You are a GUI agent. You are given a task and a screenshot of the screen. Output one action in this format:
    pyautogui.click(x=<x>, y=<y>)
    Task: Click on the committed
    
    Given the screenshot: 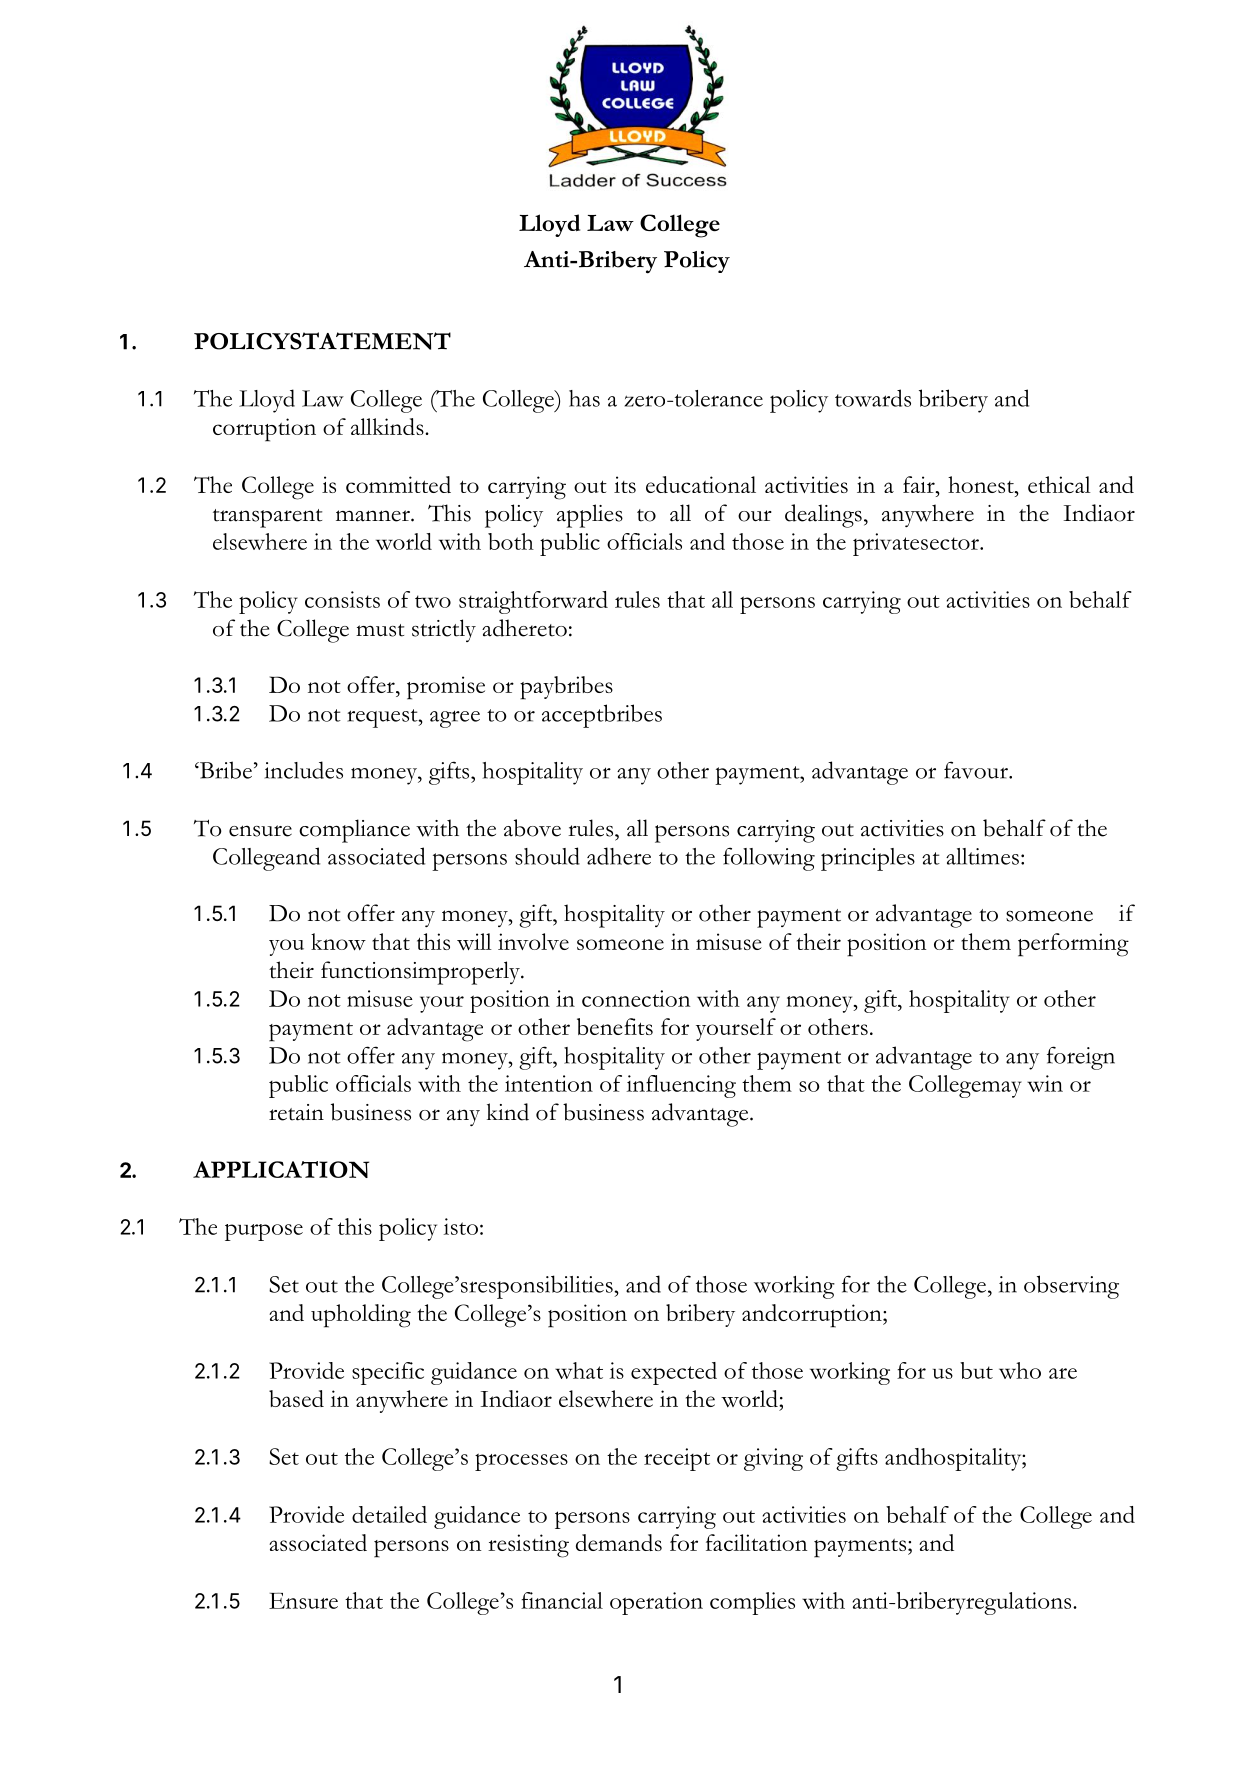 What is the action you would take?
    pyautogui.click(x=398, y=484)
